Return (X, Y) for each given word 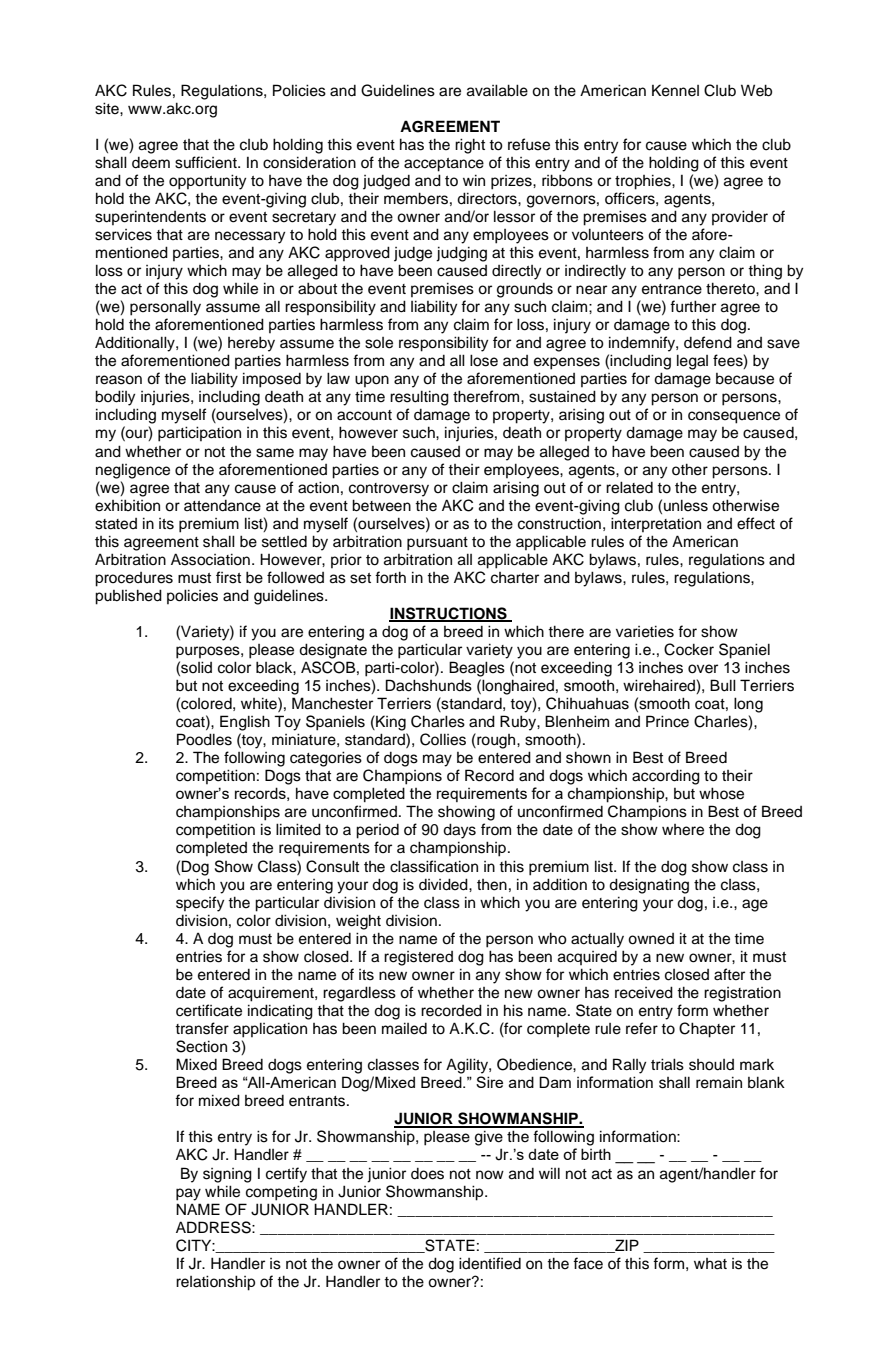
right (470, 146)
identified (490, 1263)
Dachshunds (429, 685)
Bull (723, 685)
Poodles (204, 739)
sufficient (207, 162)
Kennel (675, 90)
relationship (215, 1283)
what (710, 1264)
